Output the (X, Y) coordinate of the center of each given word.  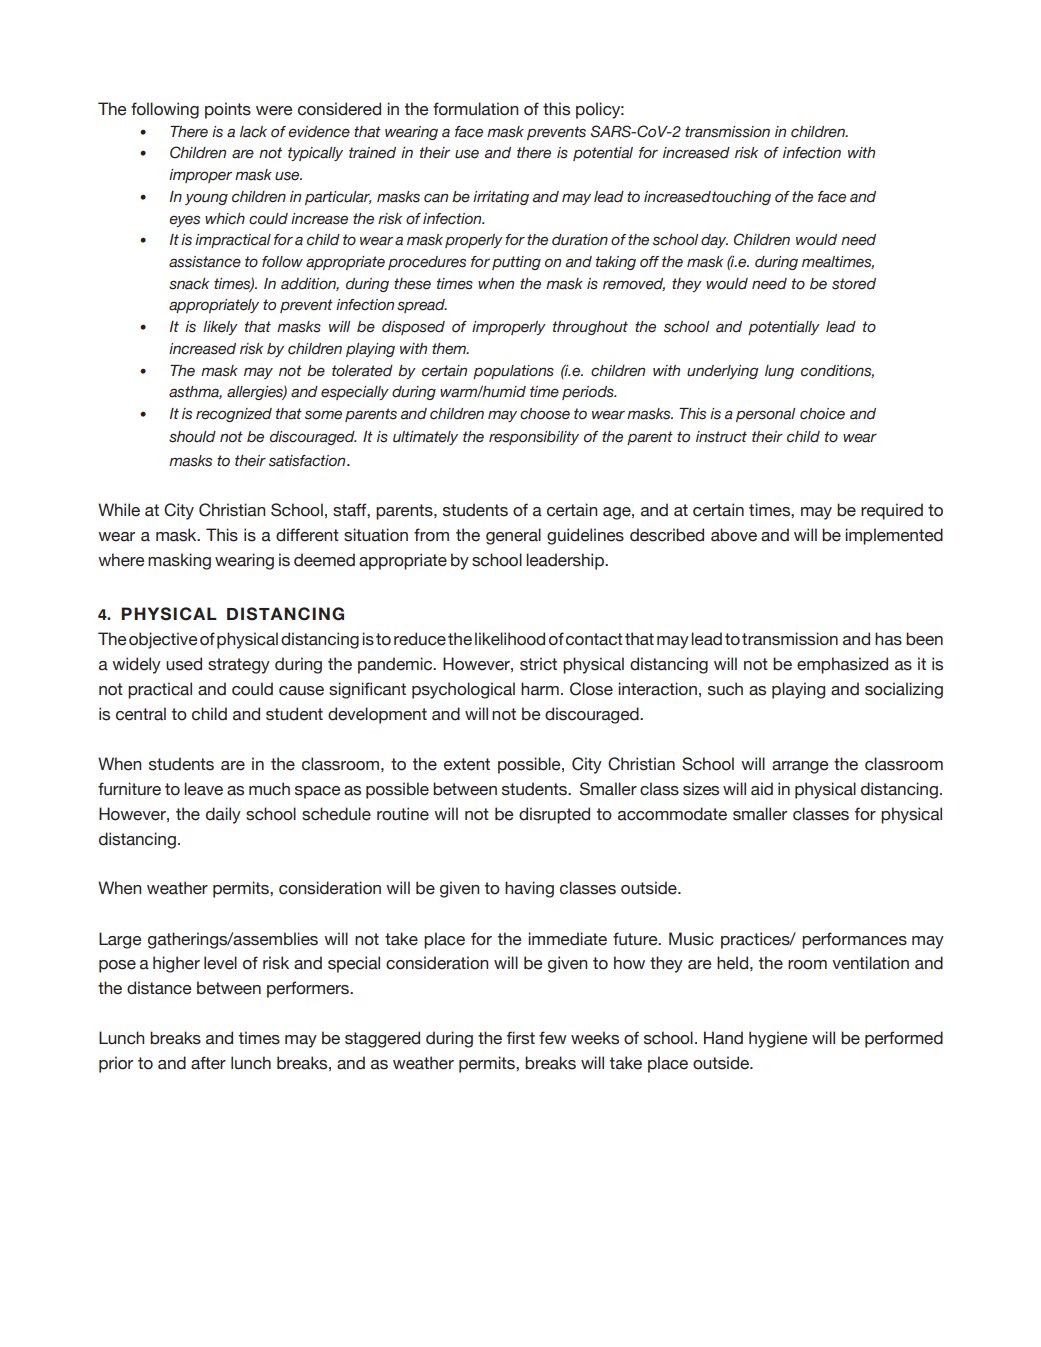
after (208, 1063)
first (521, 1038)
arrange (800, 767)
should (192, 437)
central (141, 714)
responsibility (534, 438)
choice (822, 414)
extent (467, 764)
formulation (475, 109)
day (714, 241)
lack (253, 132)
